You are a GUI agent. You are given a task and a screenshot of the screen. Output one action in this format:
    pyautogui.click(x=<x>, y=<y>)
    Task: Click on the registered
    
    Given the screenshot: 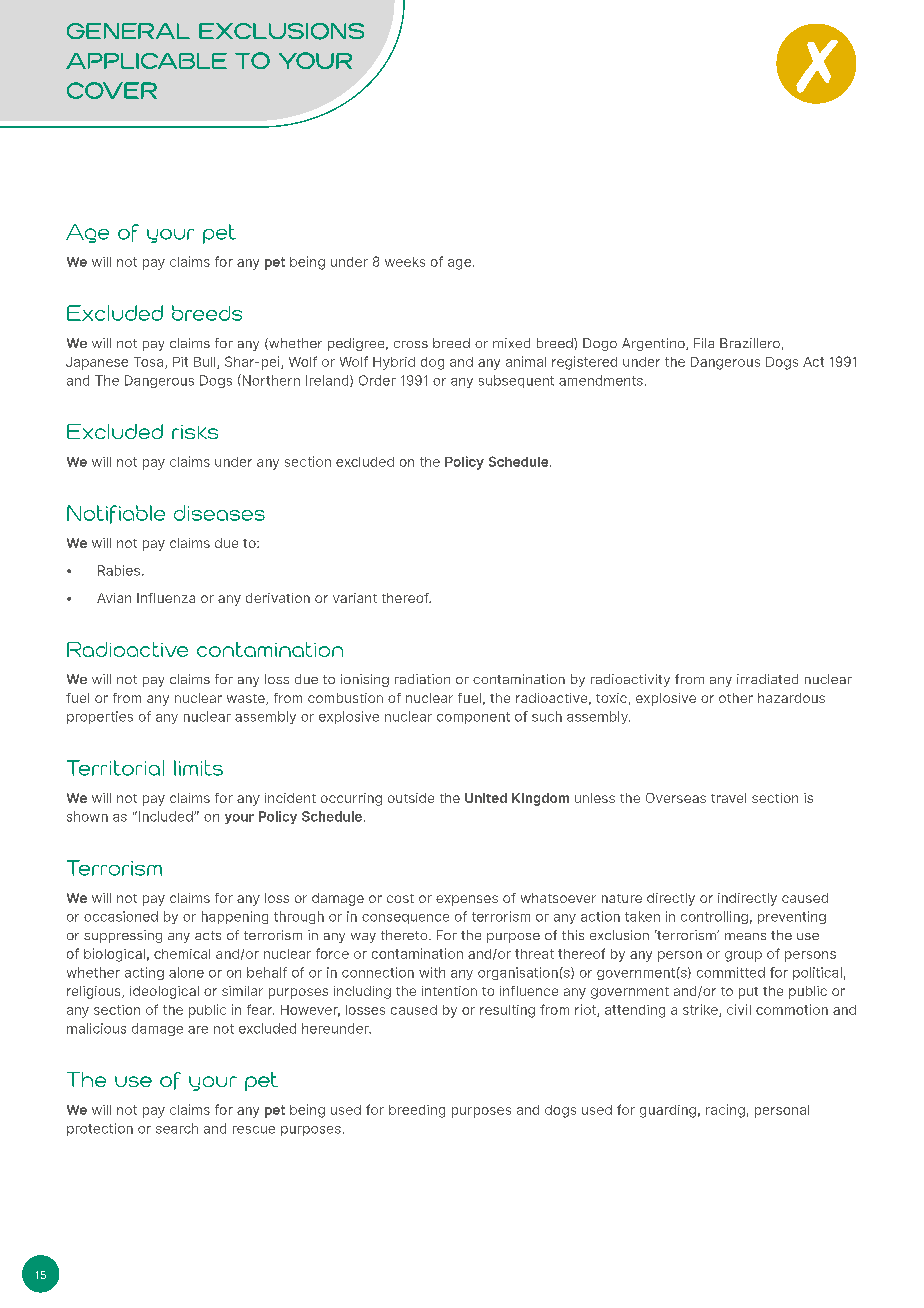 What is the action you would take?
    pyautogui.click(x=584, y=363)
